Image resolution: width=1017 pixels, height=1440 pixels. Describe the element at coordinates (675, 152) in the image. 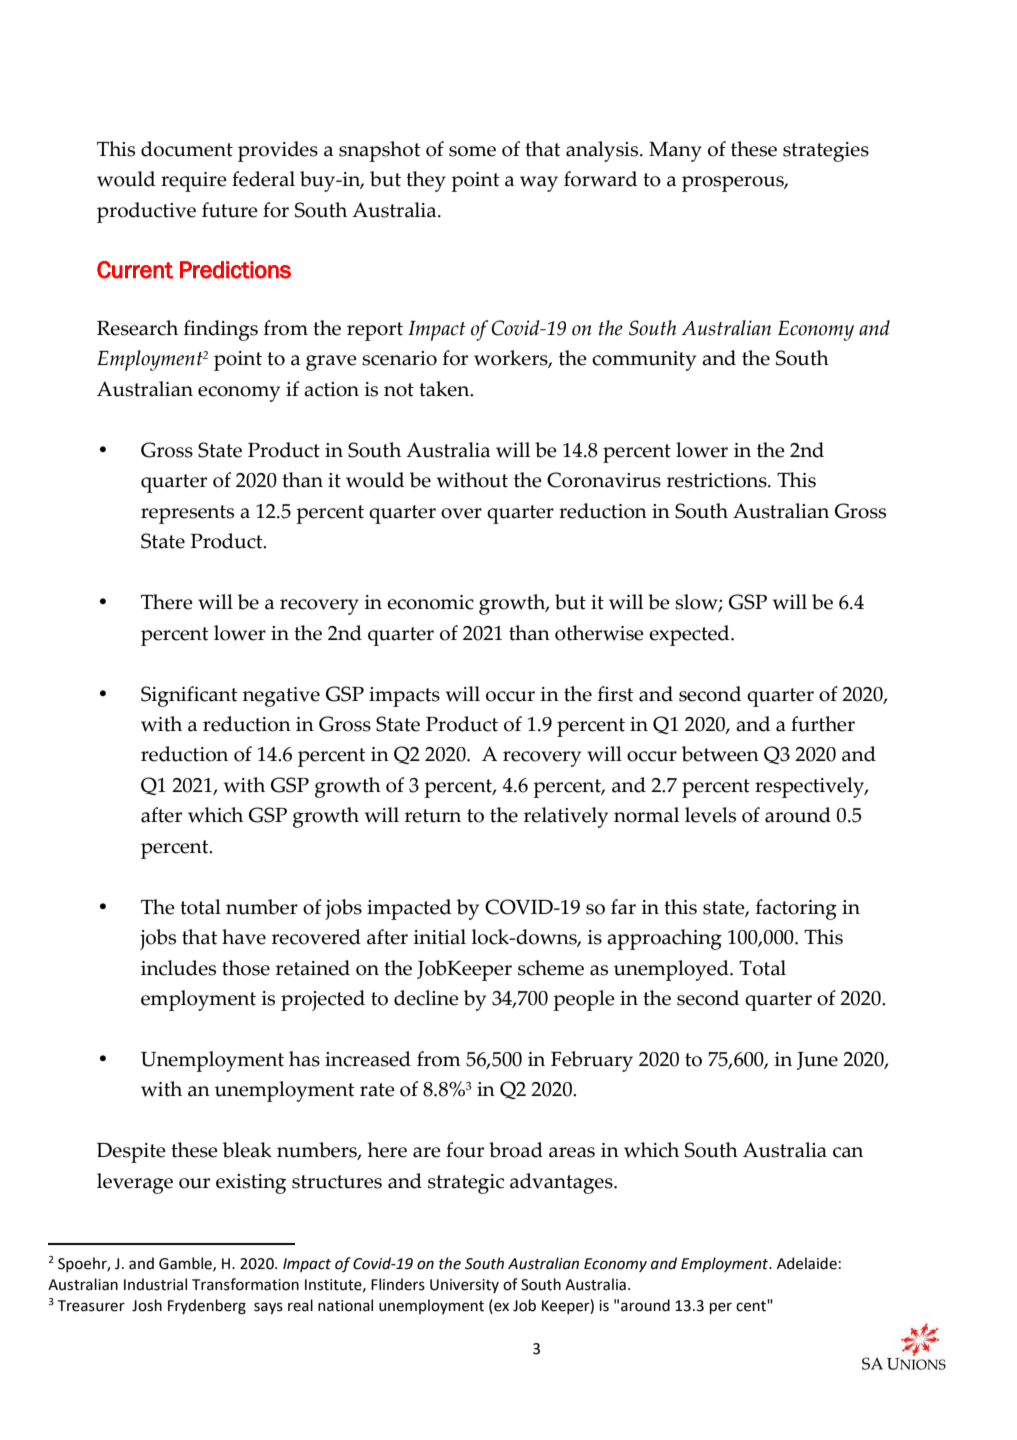

I see `Many` at that location.
